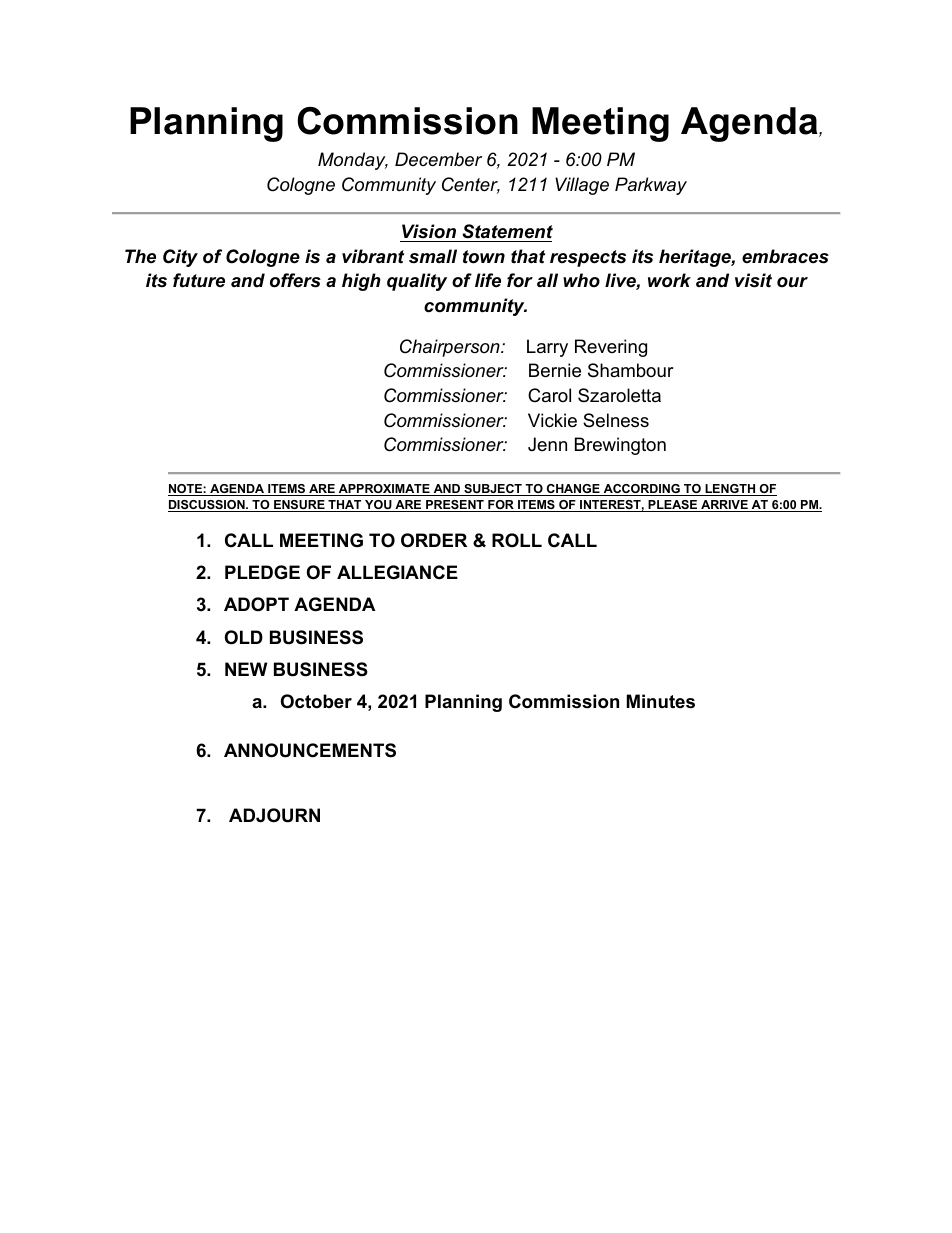  I want to click on Revering, so click(611, 348).
